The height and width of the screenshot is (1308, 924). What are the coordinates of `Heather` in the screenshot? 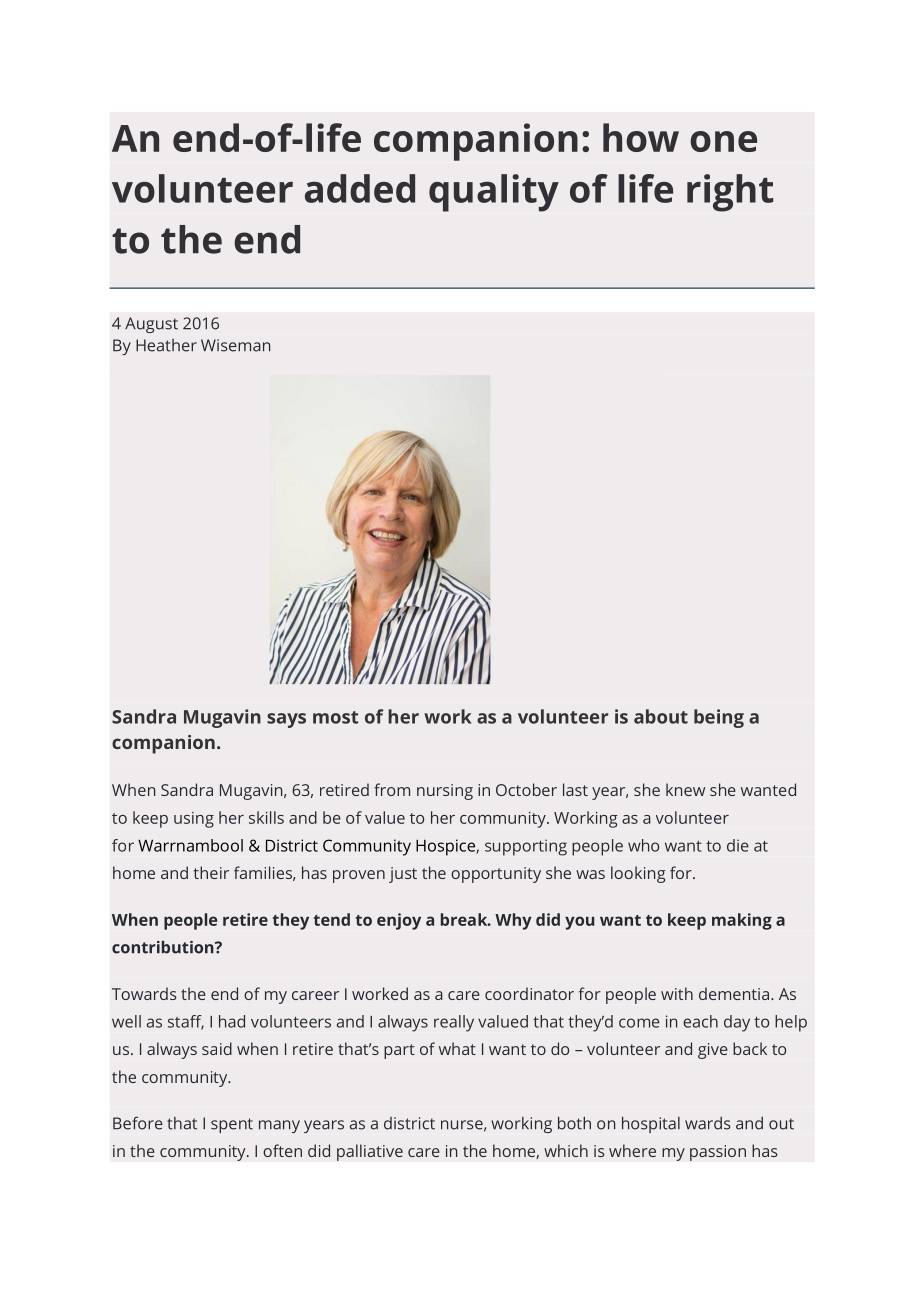 It's located at (166, 345).
